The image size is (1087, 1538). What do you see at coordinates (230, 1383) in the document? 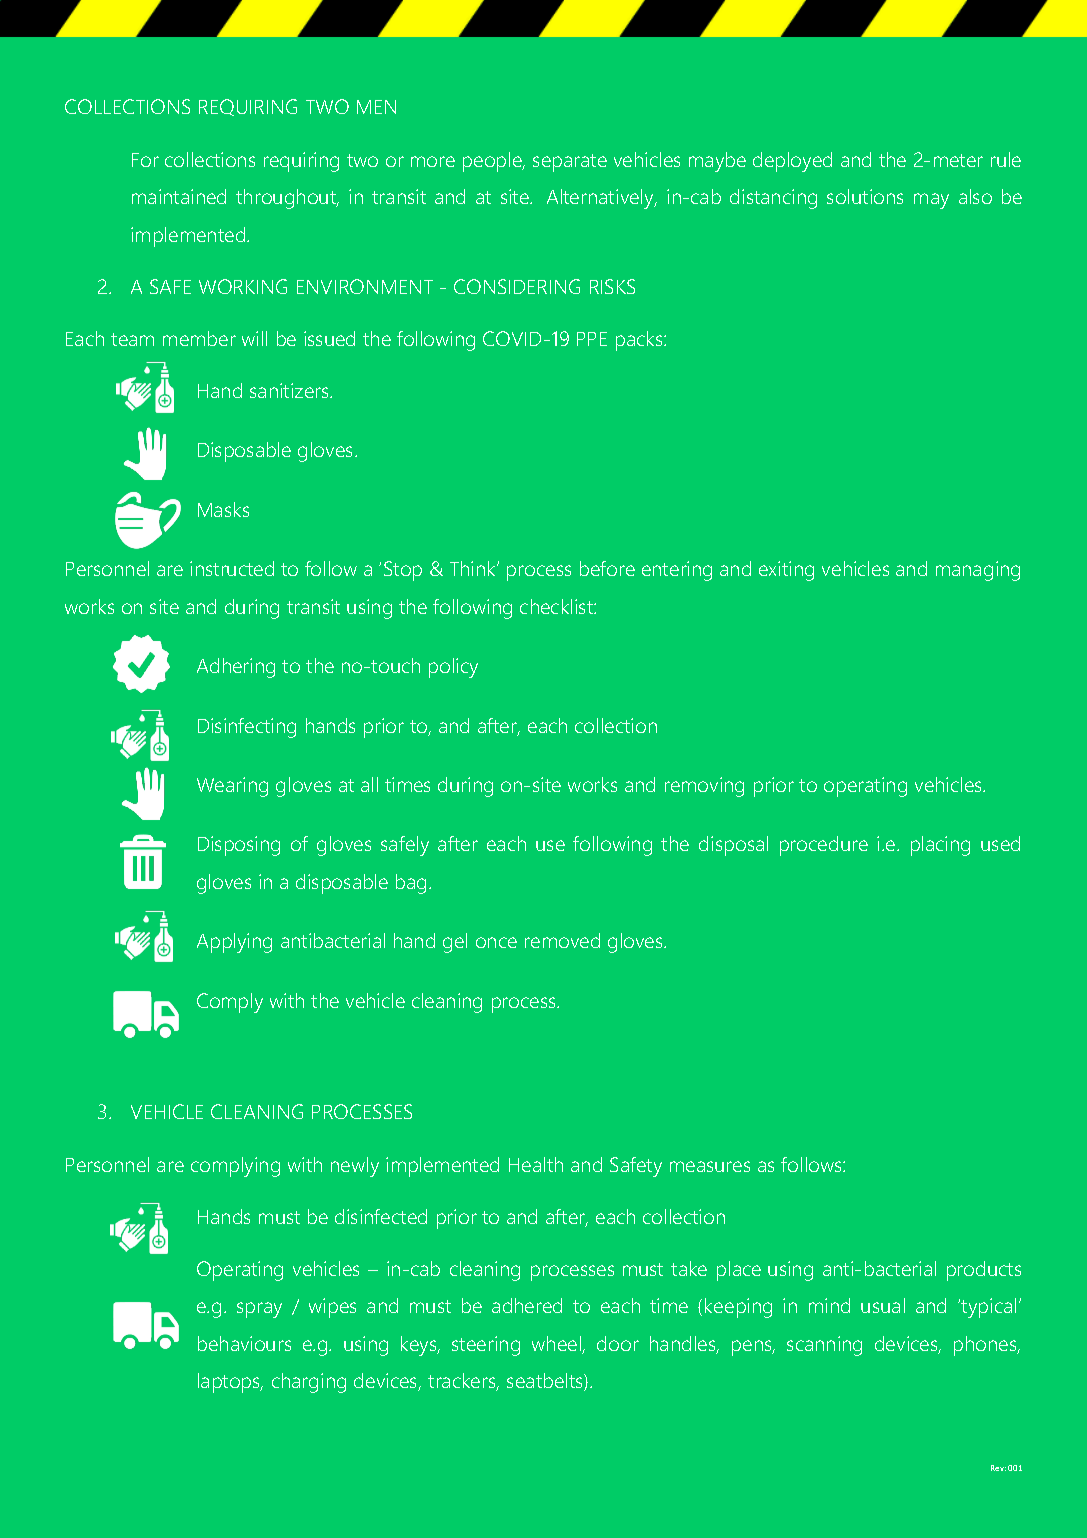
I see `laptops` at bounding box center [230, 1383].
